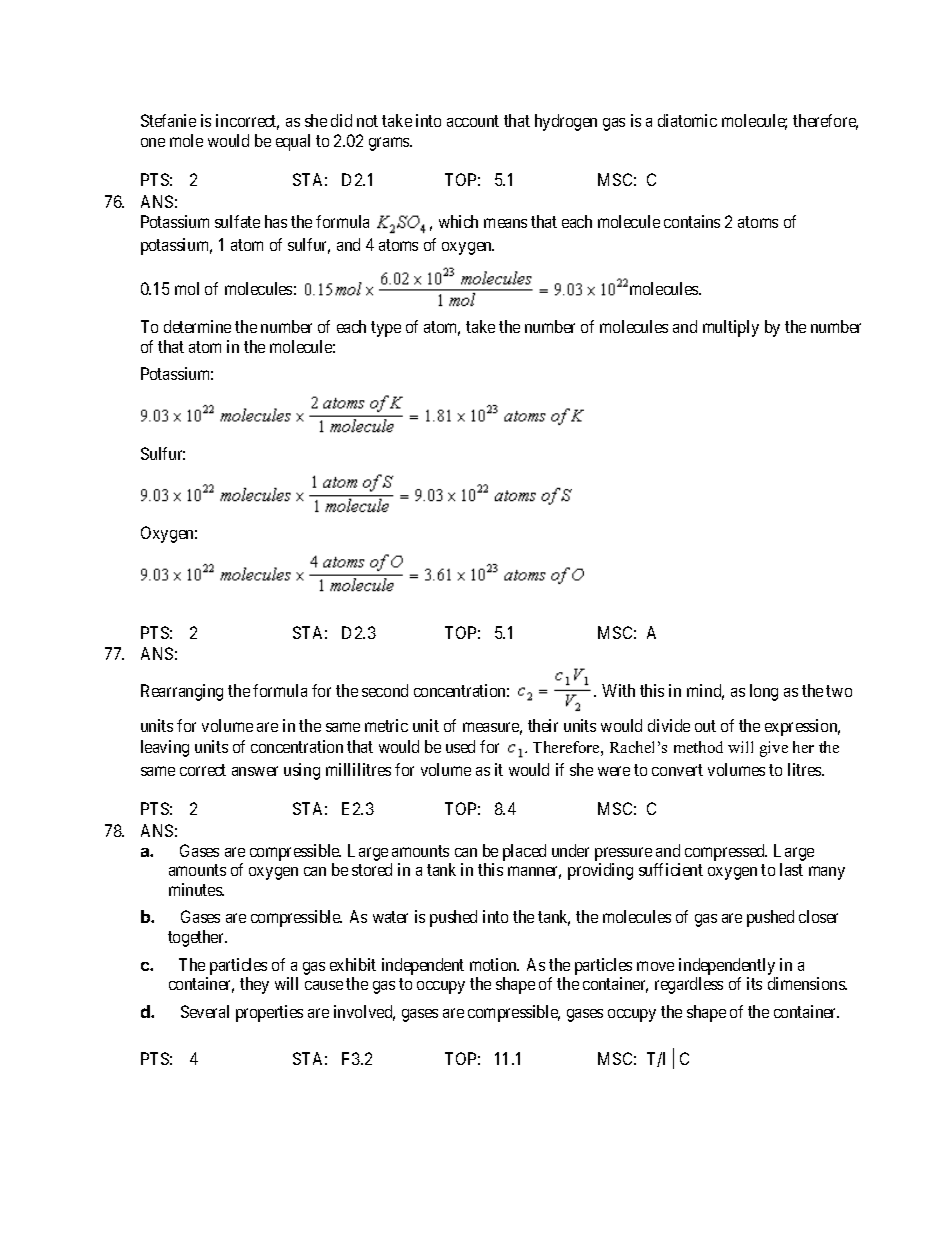  Describe the element at coordinates (293, 142) in the image. I see `equal` at that location.
